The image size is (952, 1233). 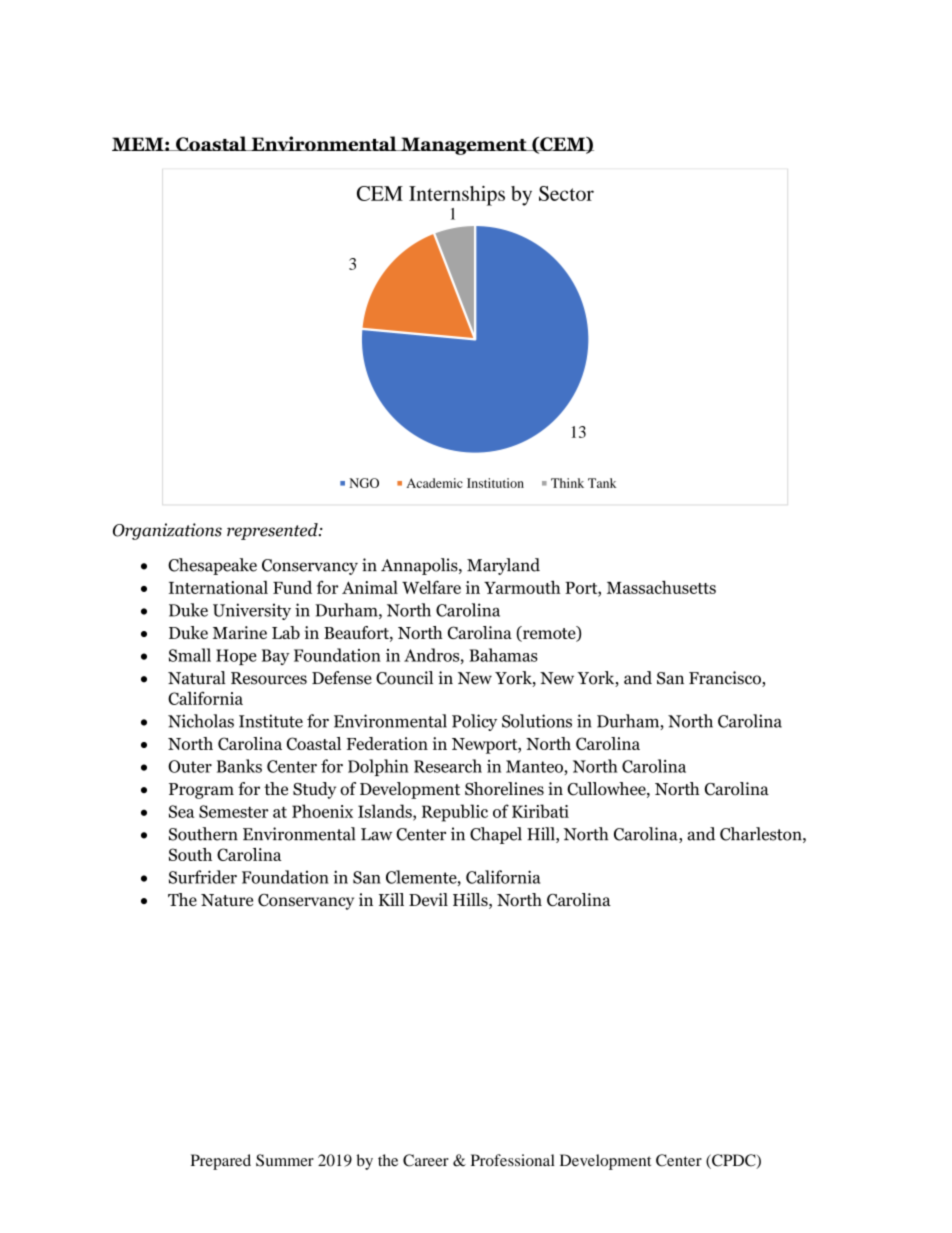 What do you see at coordinates (221, 1162) in the image?
I see `Prepared` at bounding box center [221, 1162].
